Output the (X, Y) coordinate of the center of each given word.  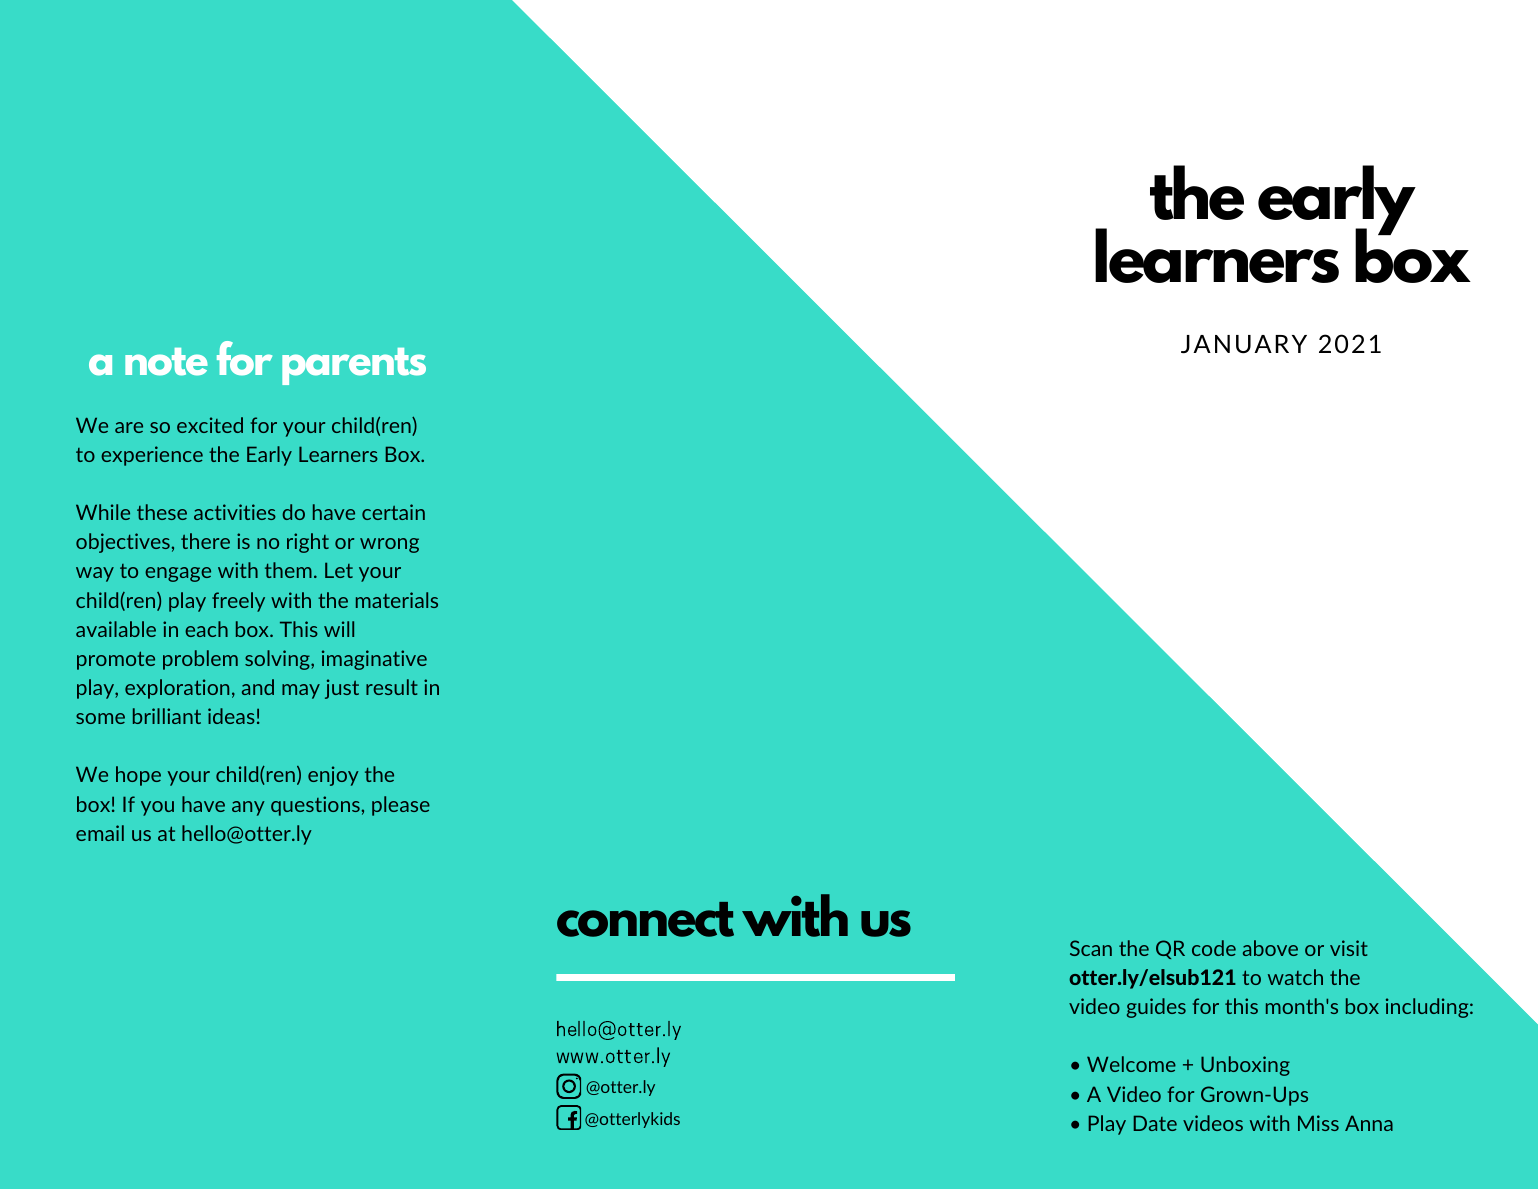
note (166, 362)
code (1214, 948)
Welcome (1131, 1064)
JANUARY (1244, 344)
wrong (389, 545)
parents (354, 366)
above (1270, 948)
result (392, 687)
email (100, 833)
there (205, 541)
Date (1155, 1123)
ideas (231, 716)
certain (393, 512)
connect (645, 919)
